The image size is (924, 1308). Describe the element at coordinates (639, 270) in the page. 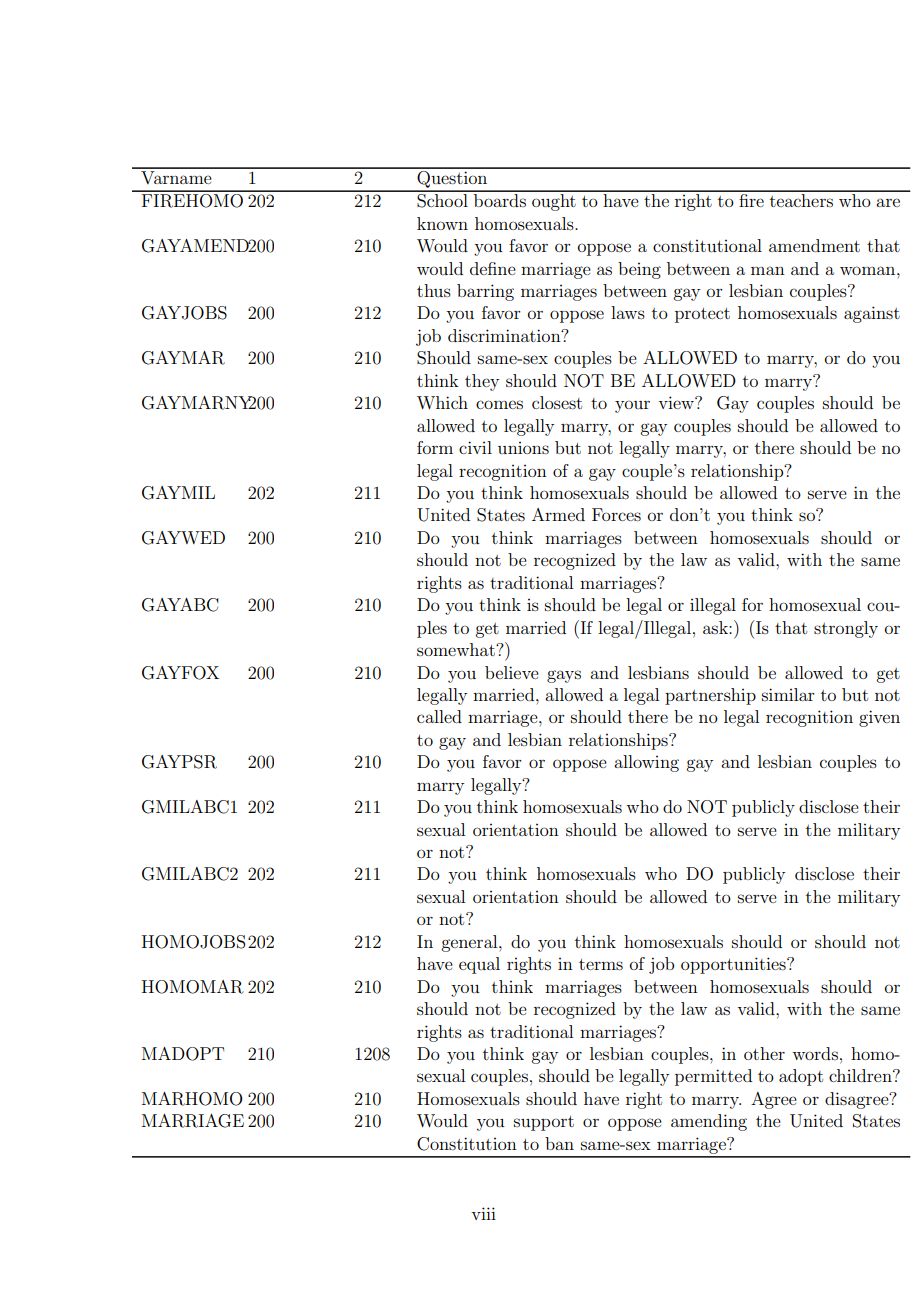

I see `being` at that location.
